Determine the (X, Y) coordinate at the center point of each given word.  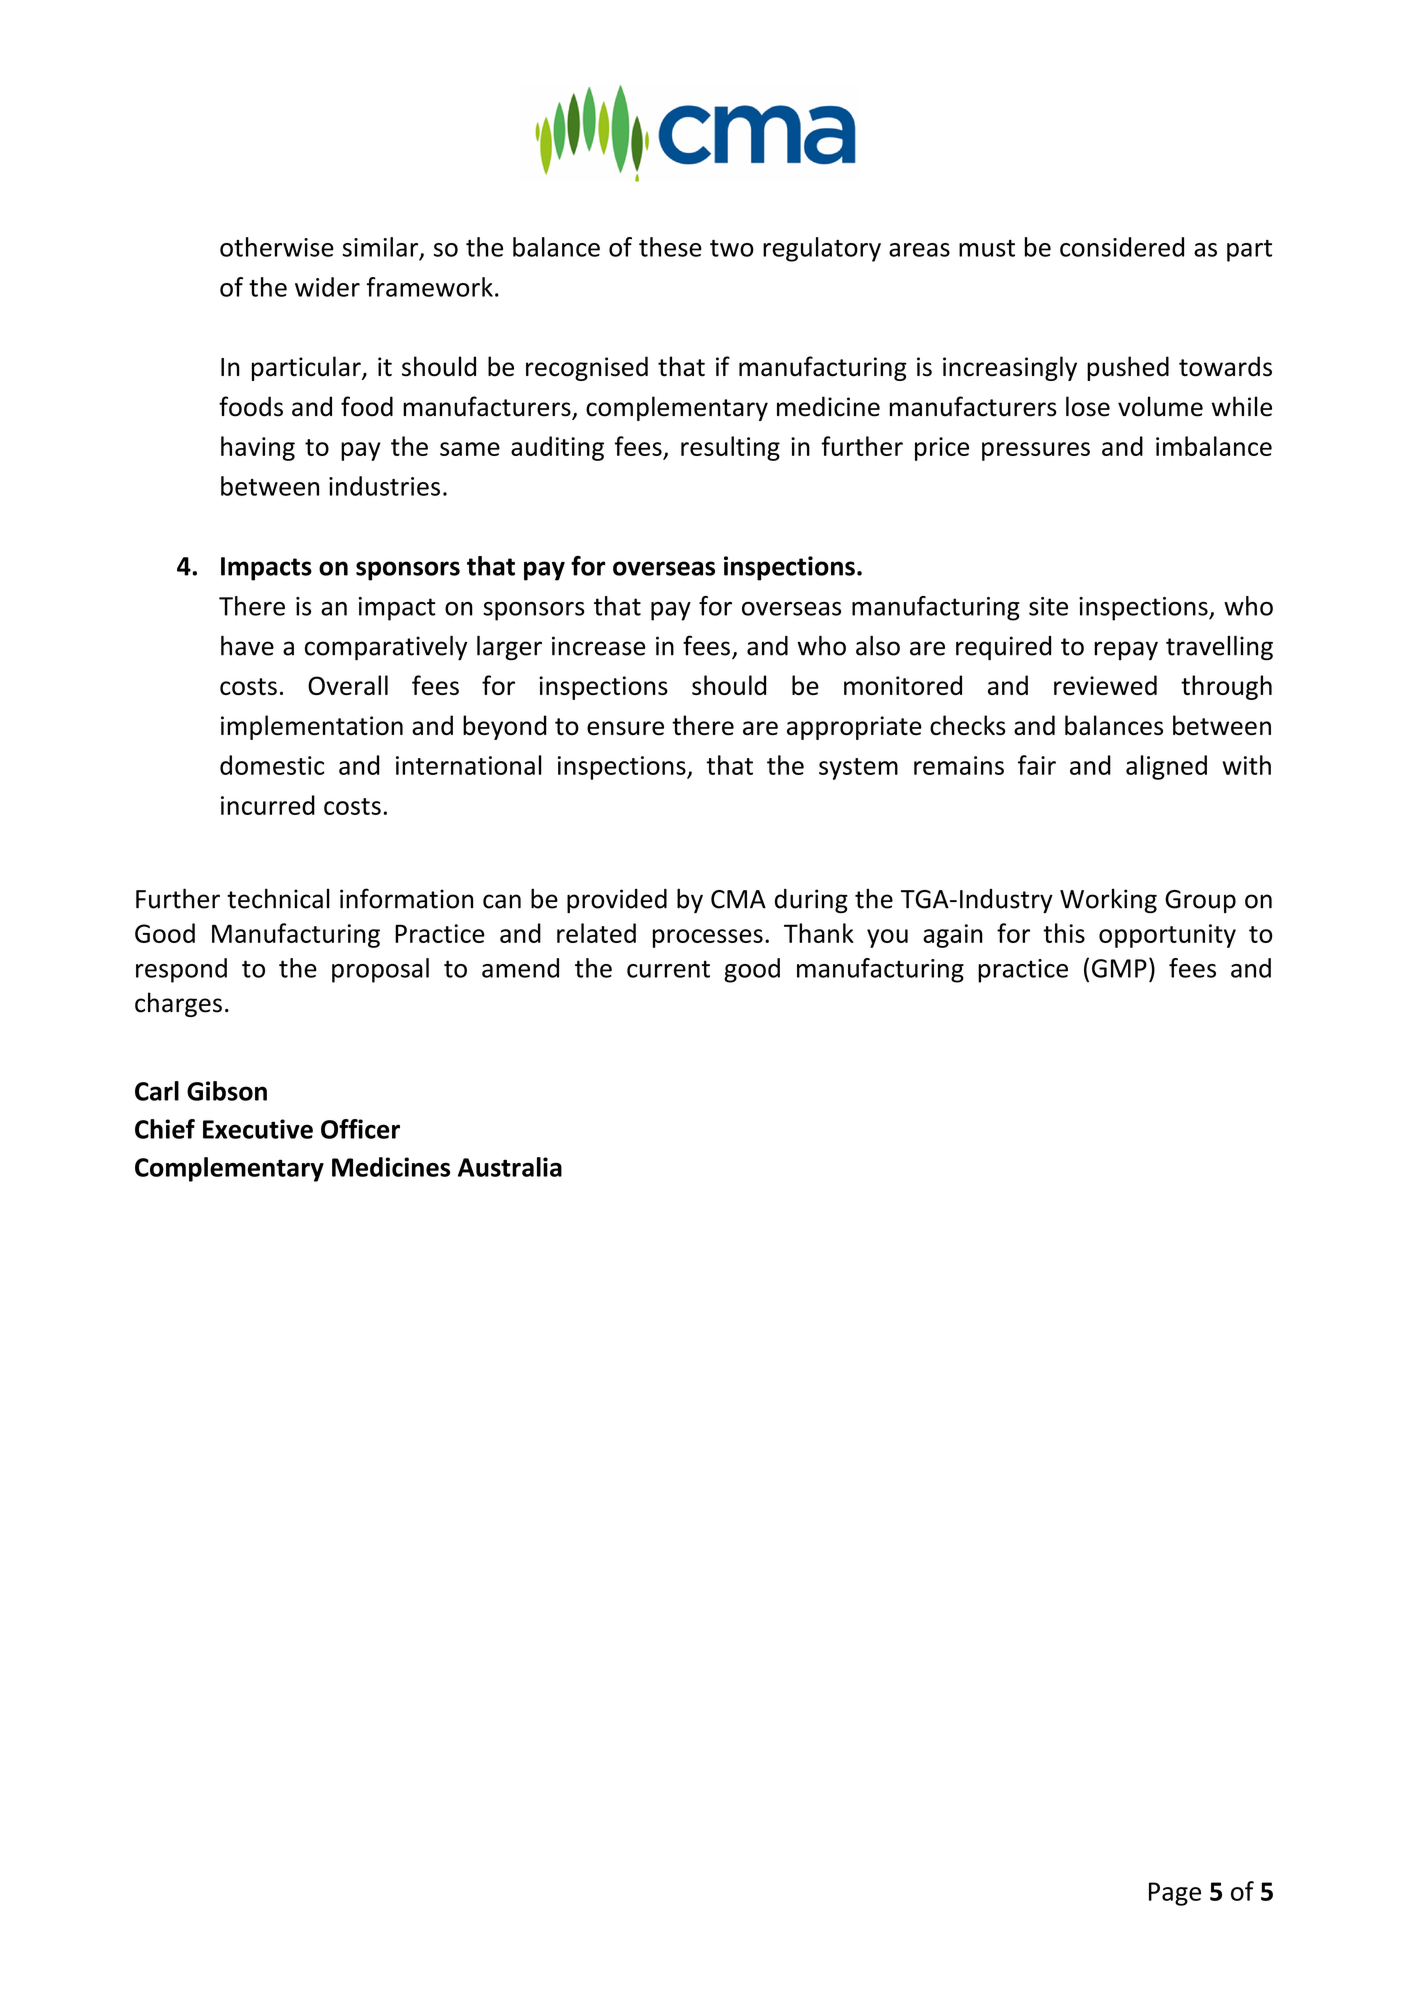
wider (327, 287)
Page (1175, 1894)
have (247, 645)
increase (599, 646)
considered (1122, 247)
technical (278, 898)
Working (1108, 900)
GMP (1119, 968)
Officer (360, 1129)
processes (708, 938)
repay (1126, 650)
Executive (258, 1129)
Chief (165, 1129)
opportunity (1167, 936)
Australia (510, 1167)
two (732, 248)
